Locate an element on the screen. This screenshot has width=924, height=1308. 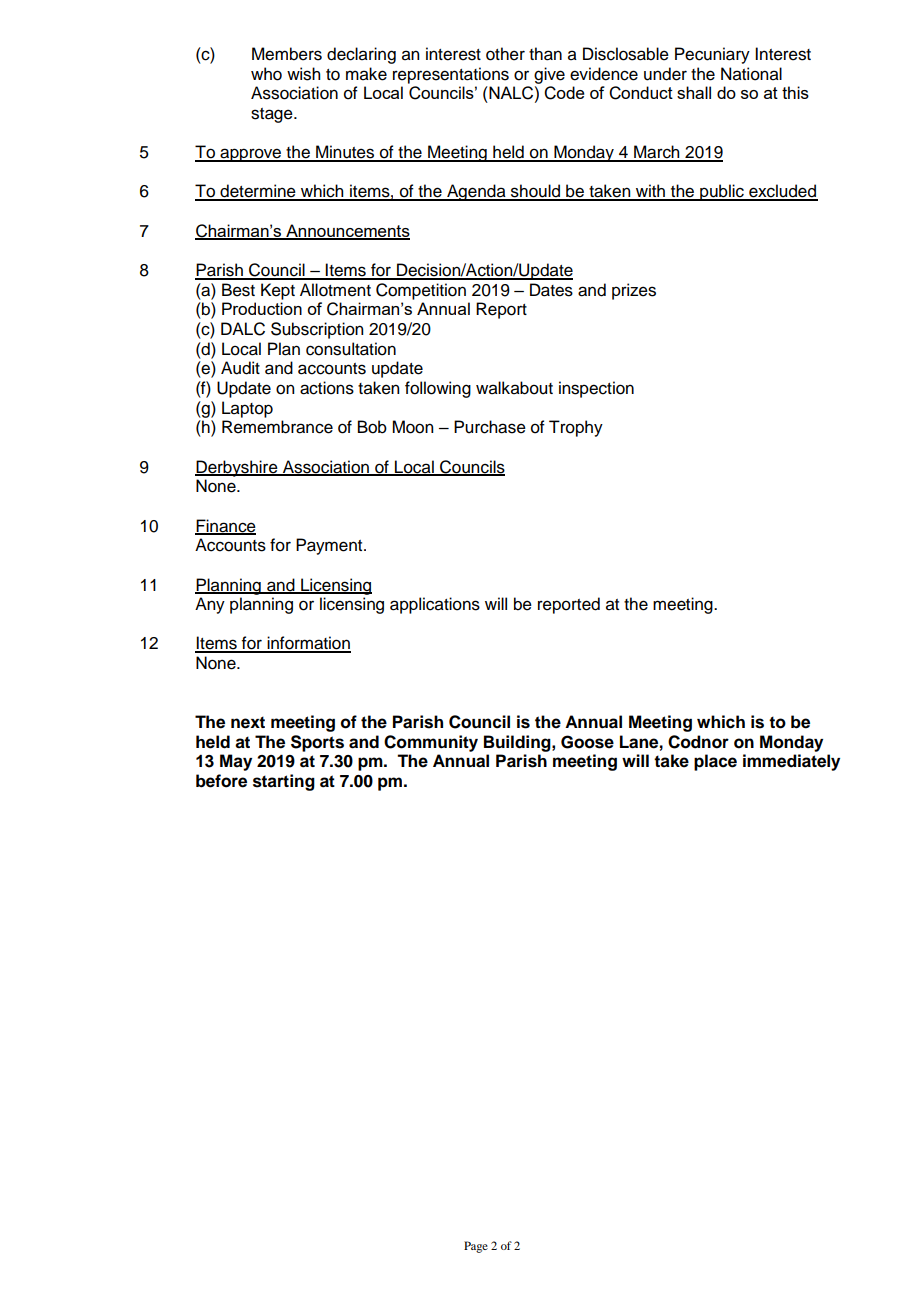
applications is located at coordinates (435, 605).
